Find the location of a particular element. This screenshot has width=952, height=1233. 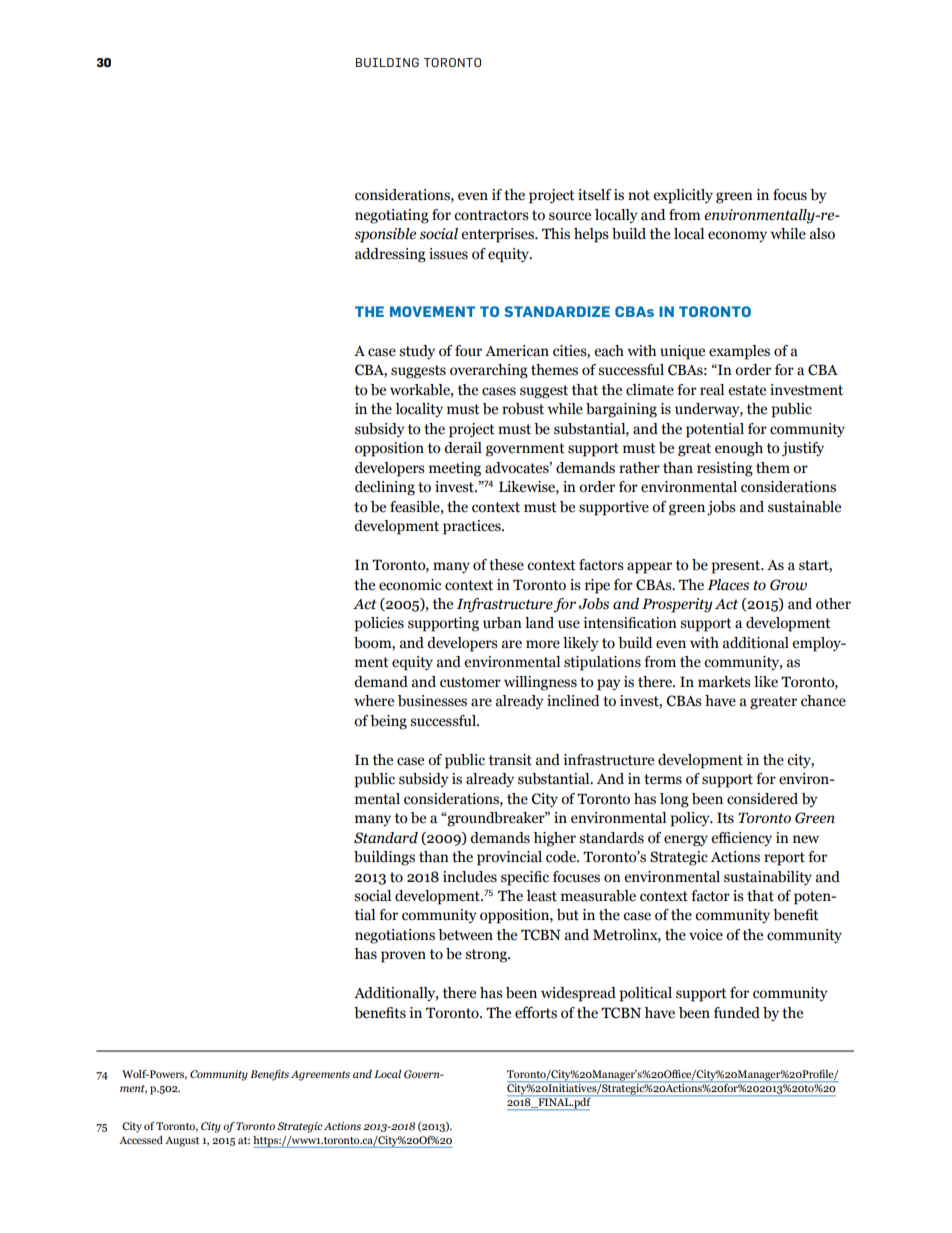

sustainability is located at coordinates (768, 878).
